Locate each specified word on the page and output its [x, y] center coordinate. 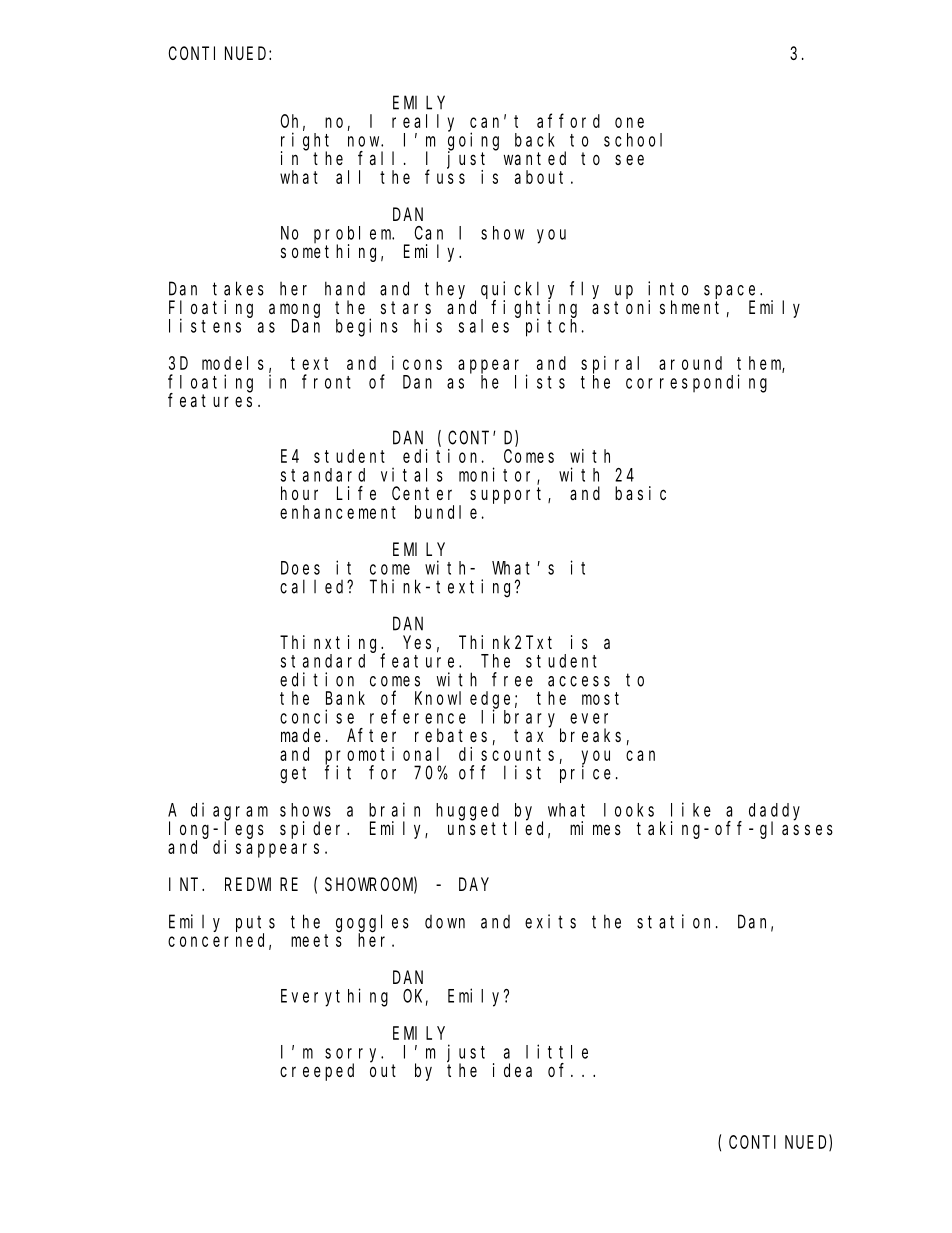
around [690, 363]
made [301, 735]
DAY [474, 884]
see [629, 159]
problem [354, 235]
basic [640, 493]
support [509, 495]
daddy [774, 812]
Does [300, 568]
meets [316, 940]
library [521, 719]
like [691, 809]
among [294, 310]
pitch [554, 327]
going [473, 142]
